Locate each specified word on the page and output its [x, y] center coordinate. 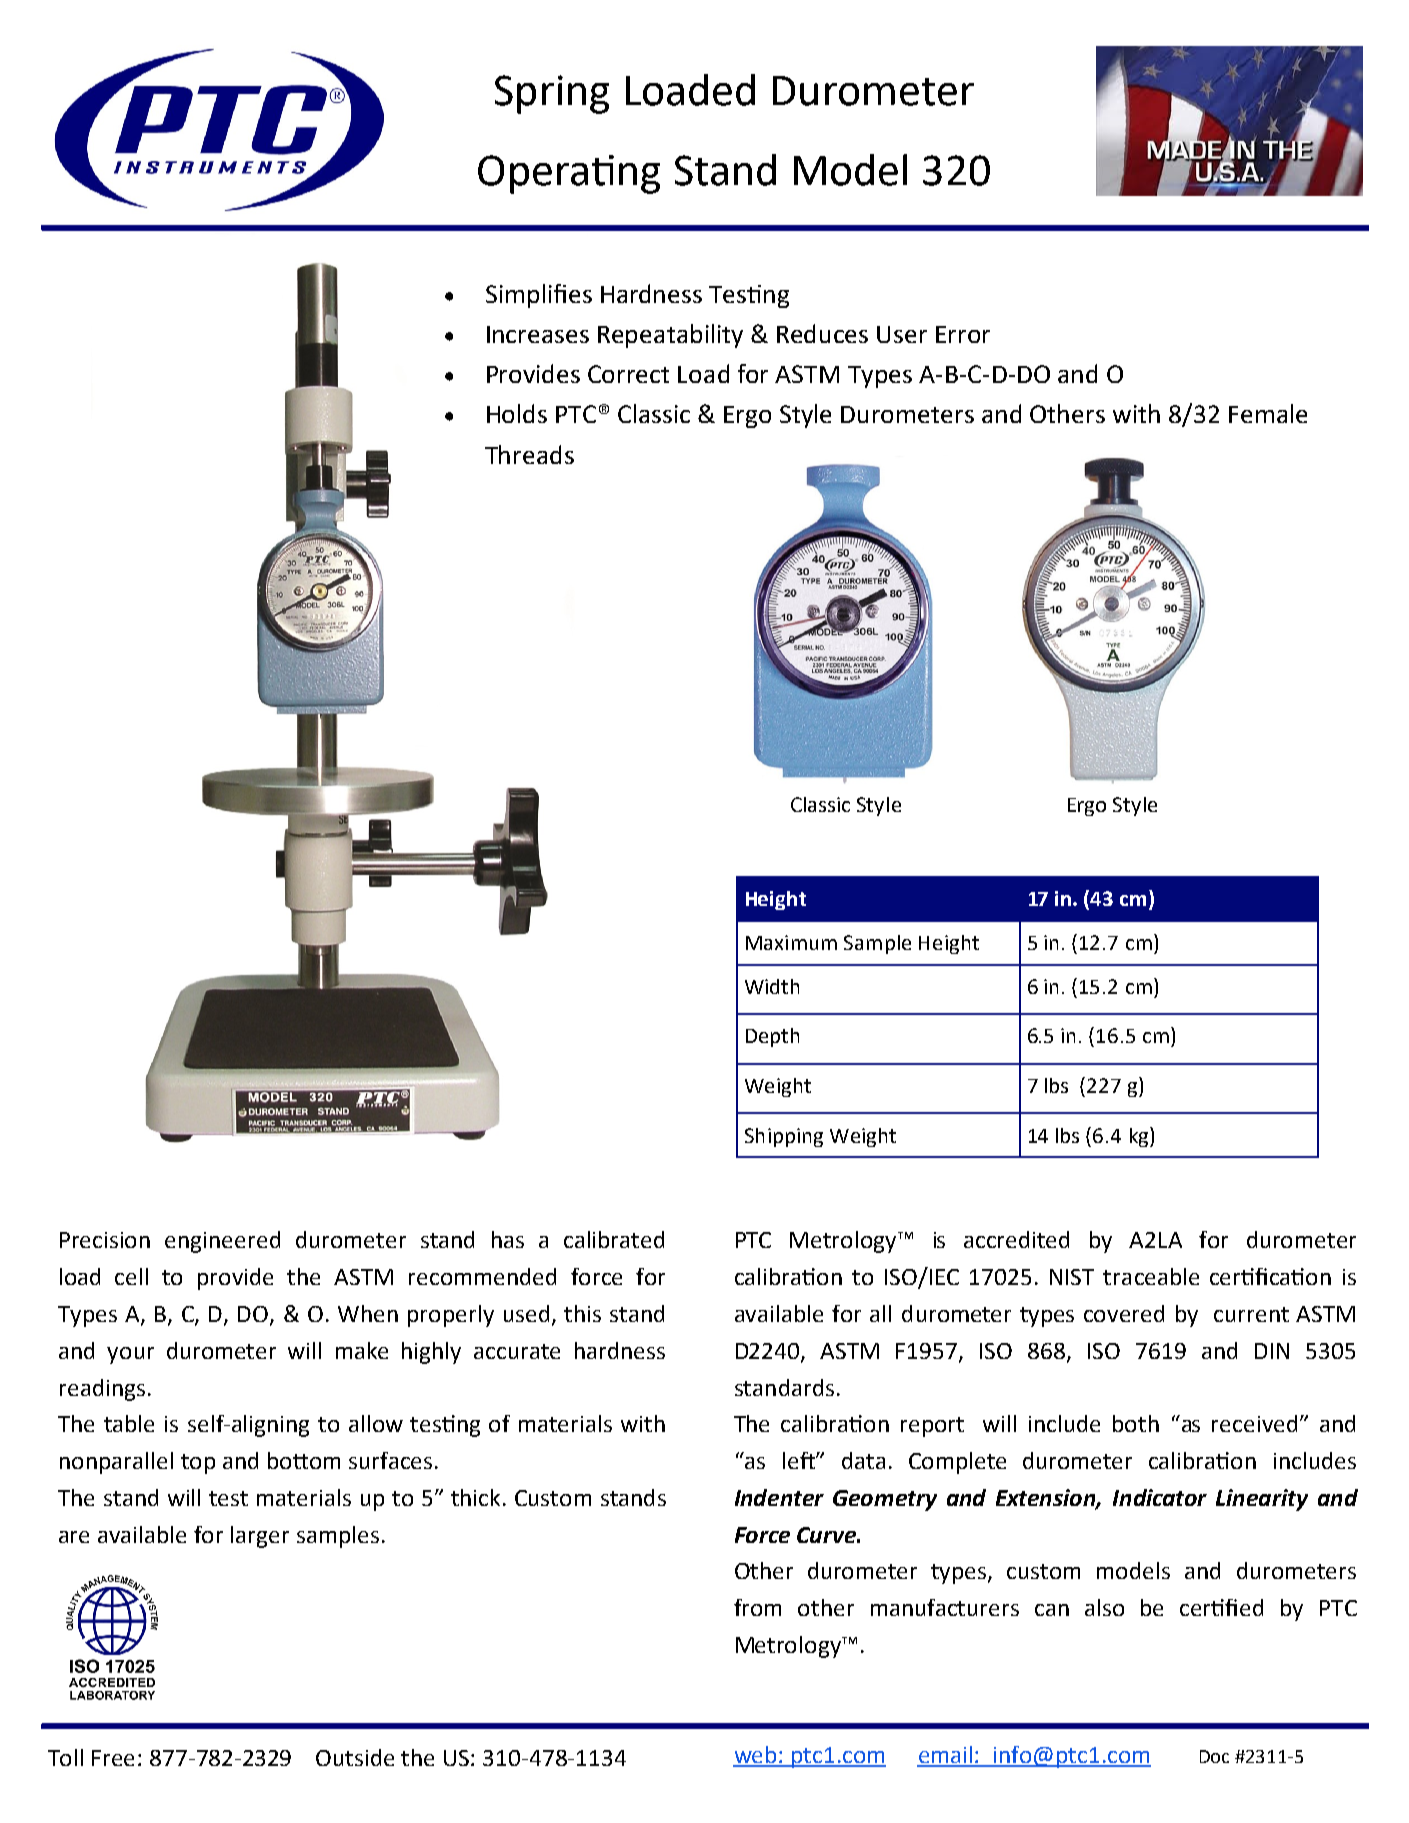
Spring [552, 94]
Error [963, 334]
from [757, 1607]
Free [113, 1758]
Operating [569, 174]
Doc [1214, 1756]
